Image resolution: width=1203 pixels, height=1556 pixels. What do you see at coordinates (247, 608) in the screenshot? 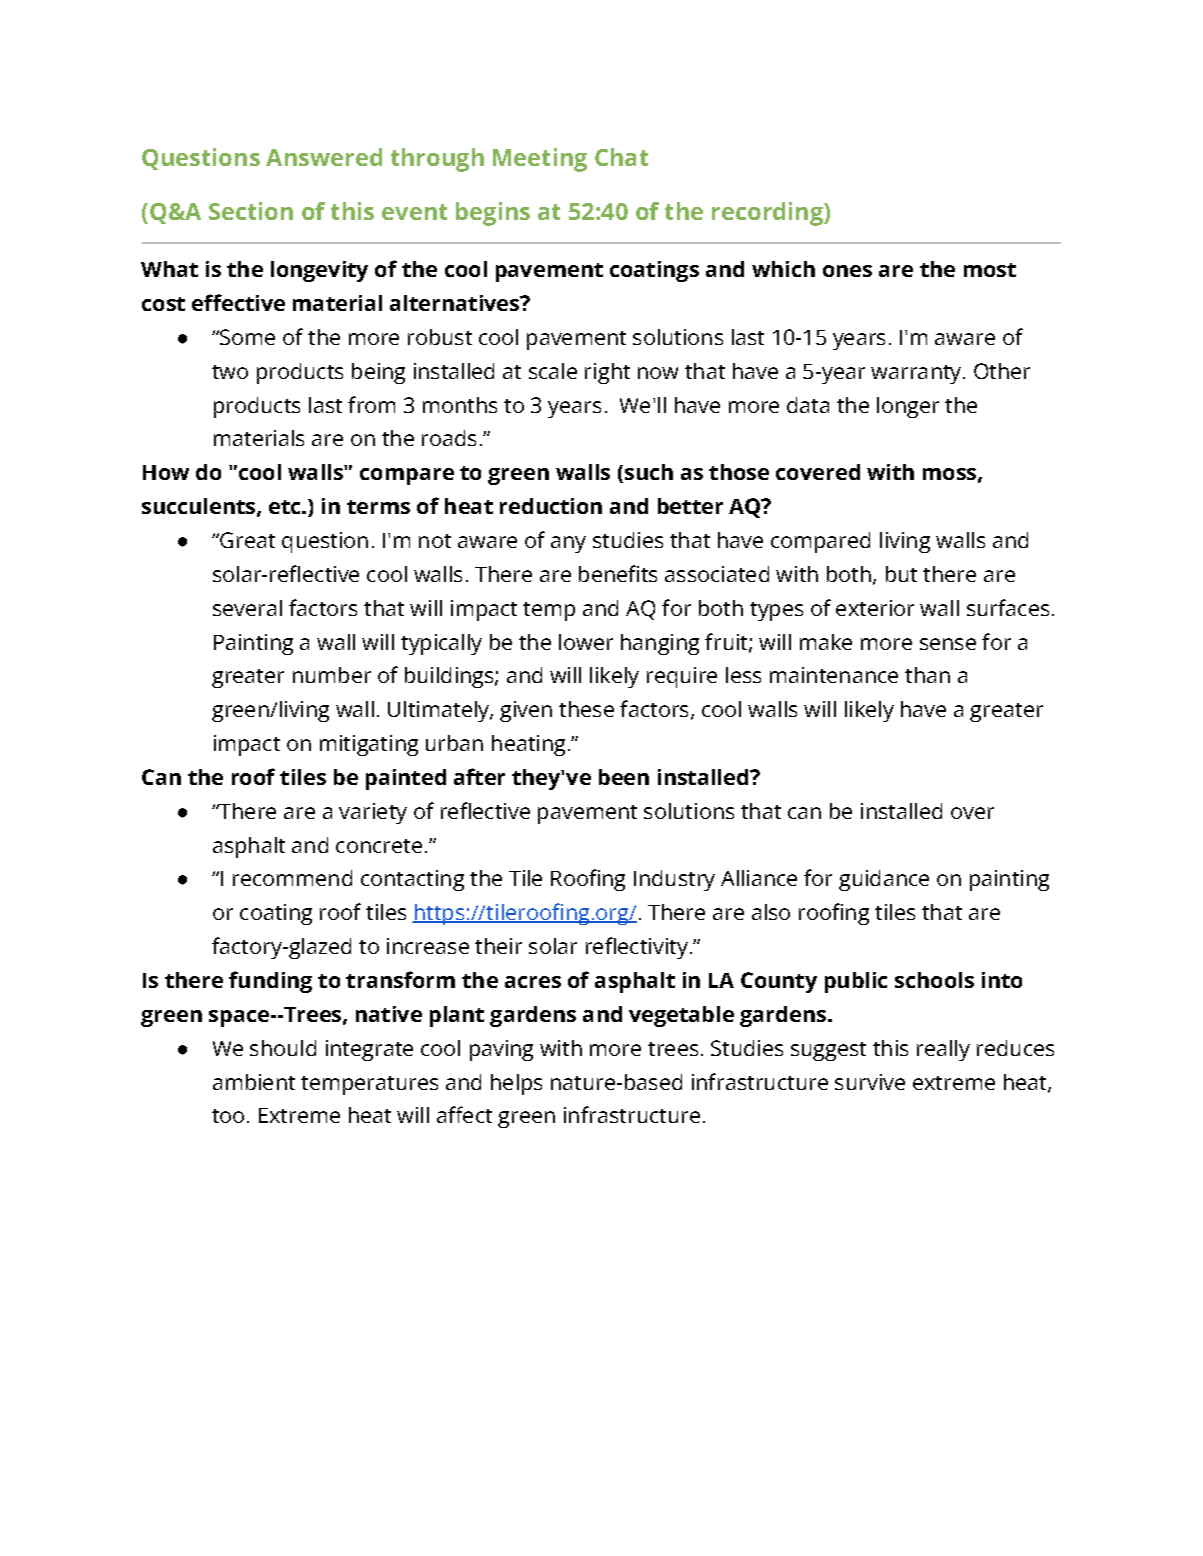
I see `several` at bounding box center [247, 608].
